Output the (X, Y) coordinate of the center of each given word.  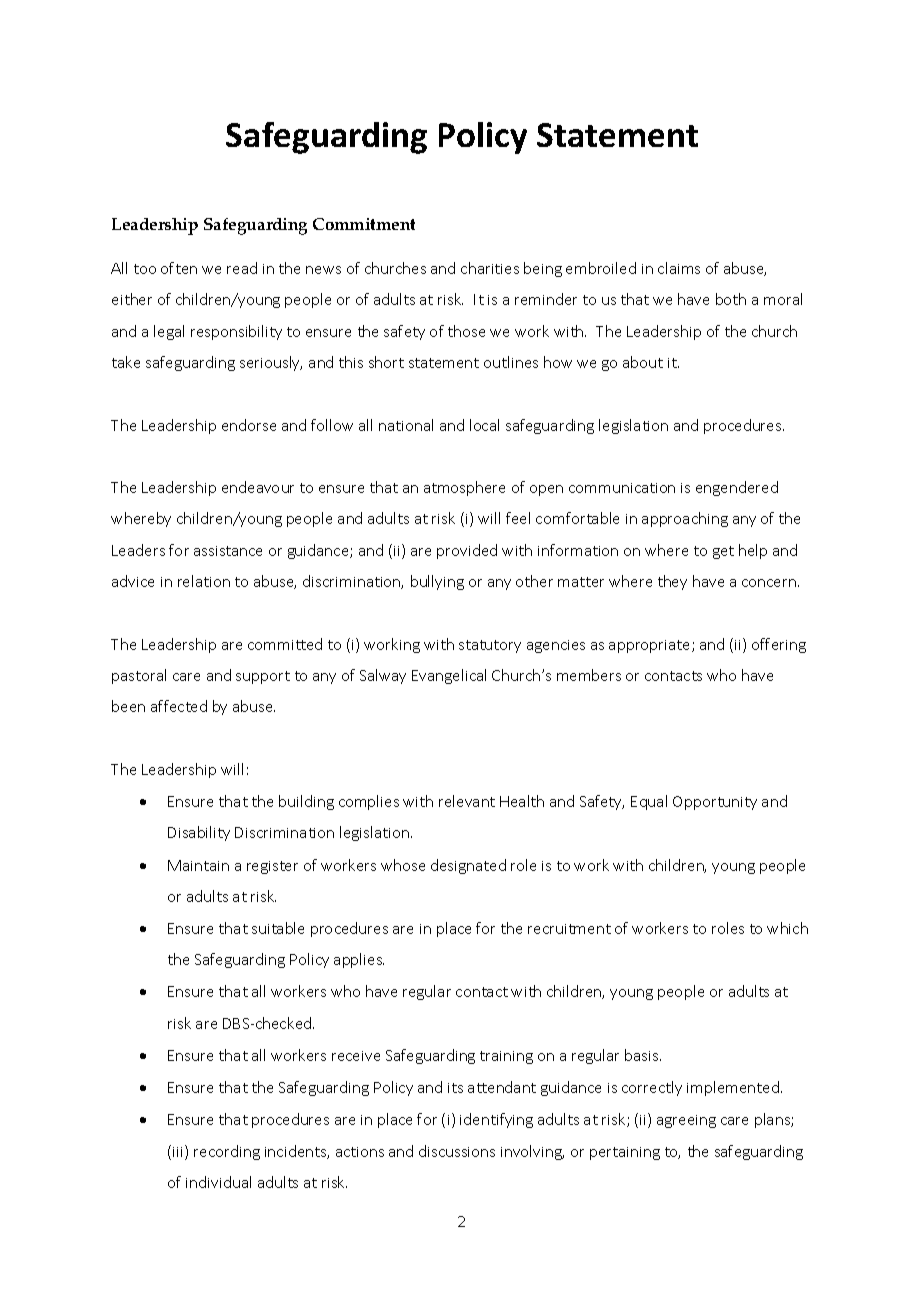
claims (679, 268)
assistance (228, 551)
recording (227, 1152)
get (723, 552)
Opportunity (715, 803)
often (179, 268)
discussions (457, 1151)
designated (468, 866)
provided (467, 551)
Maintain (198, 865)
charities (490, 268)
